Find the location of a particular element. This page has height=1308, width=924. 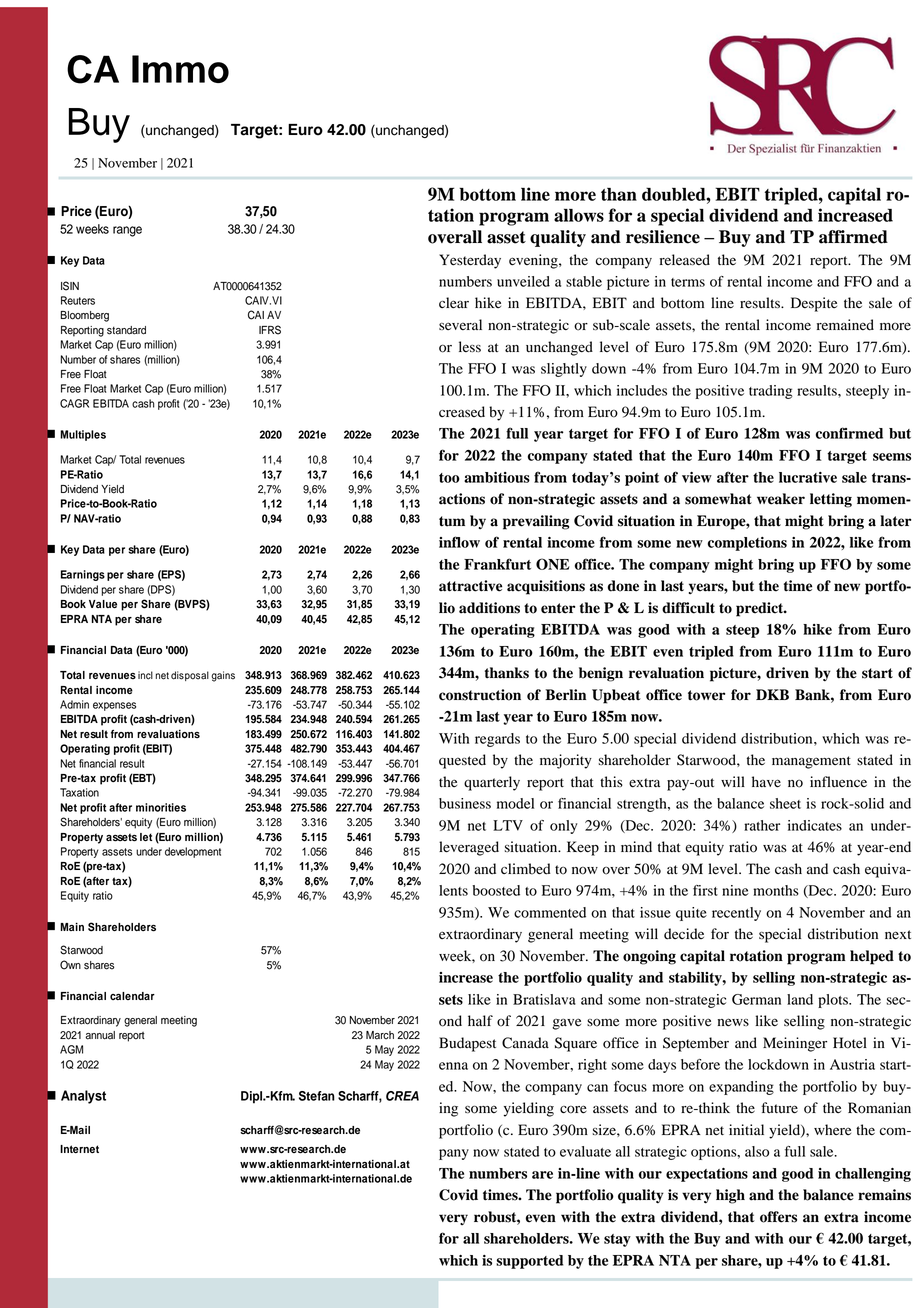

regards is located at coordinates (497, 740).
